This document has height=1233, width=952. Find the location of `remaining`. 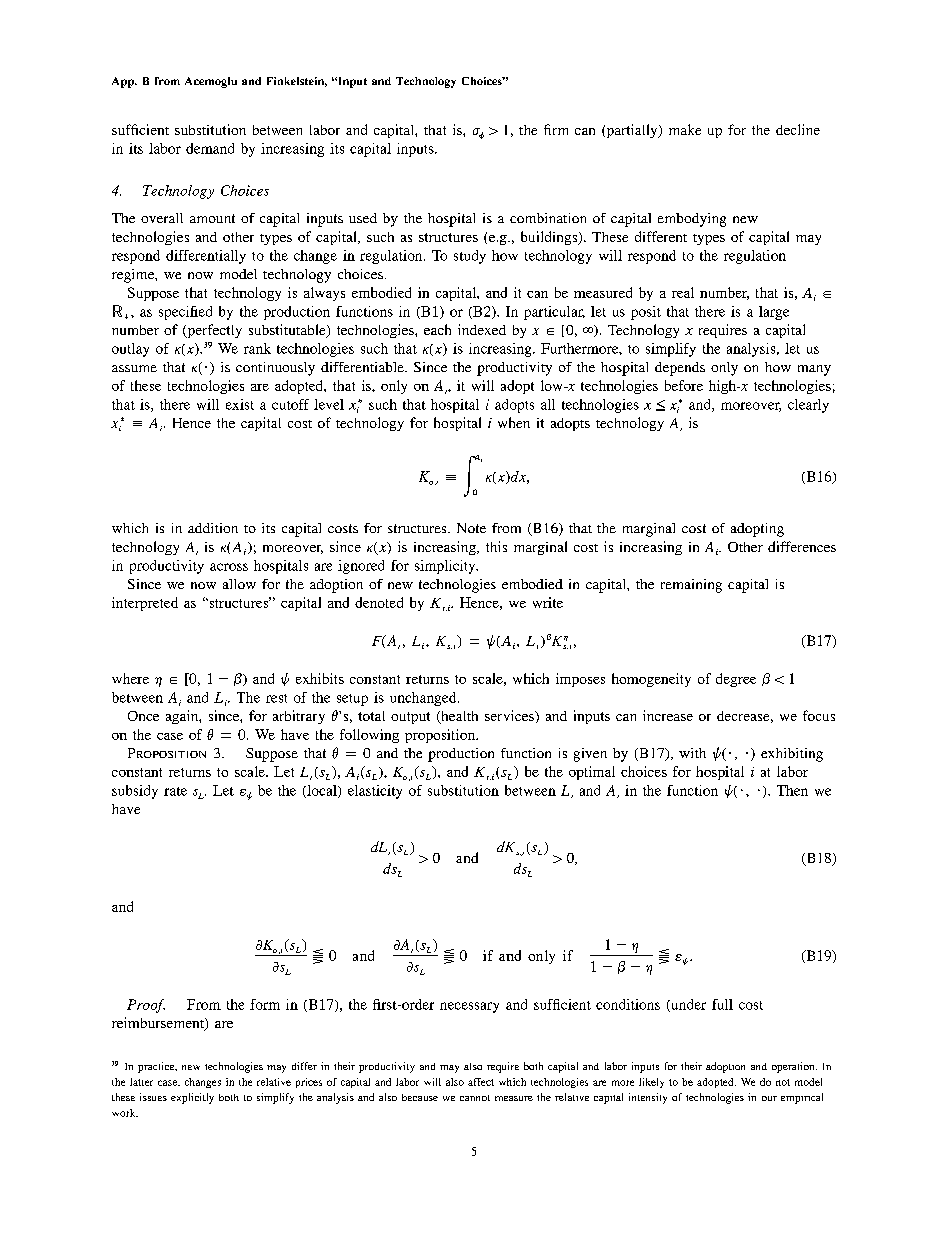

remaining is located at coordinates (691, 586).
